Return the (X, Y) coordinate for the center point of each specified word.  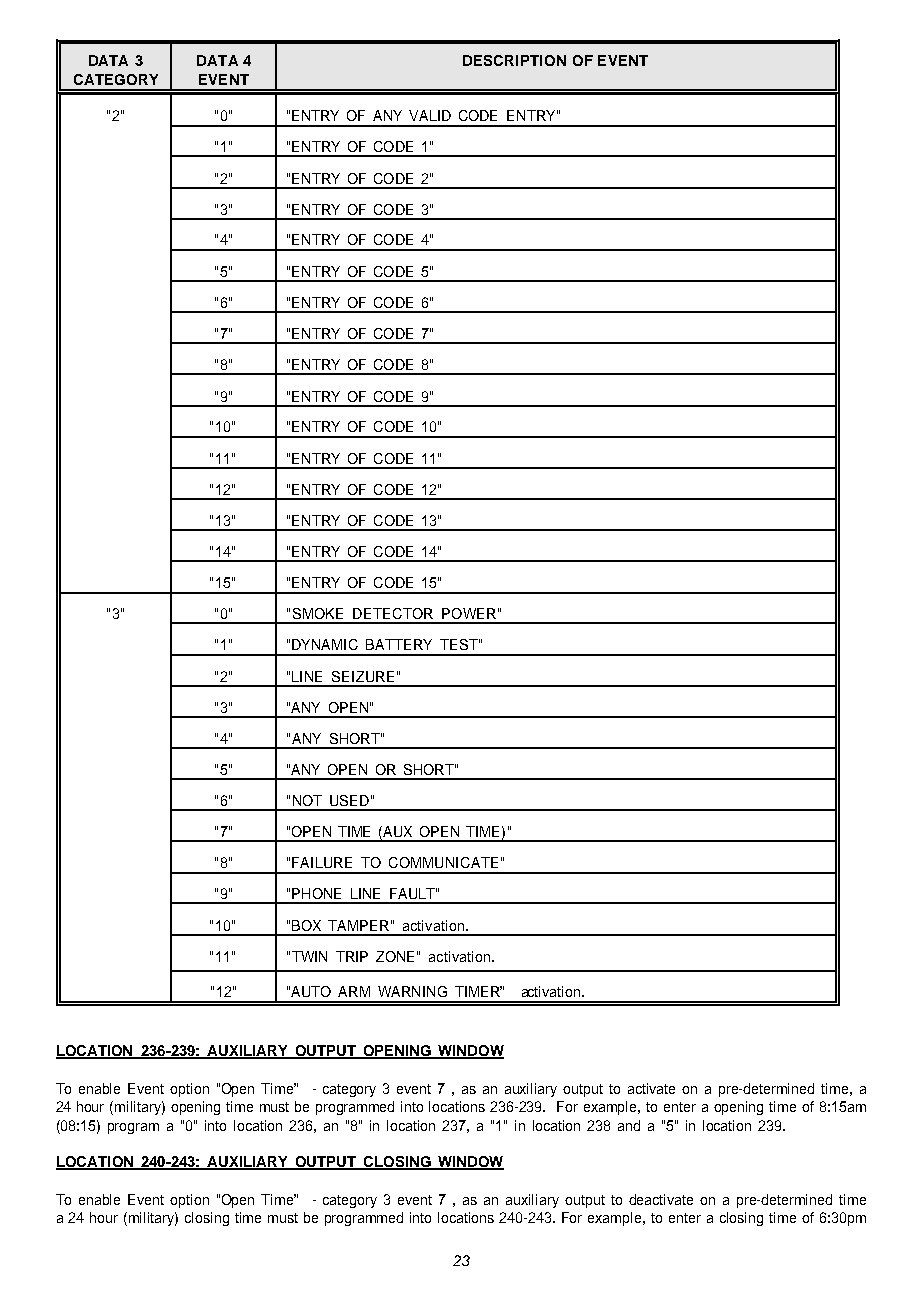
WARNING (412, 991)
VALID (430, 115)
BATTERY (399, 644)
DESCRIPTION (514, 60)
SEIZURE (363, 676)
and (629, 1125)
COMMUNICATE (443, 862)
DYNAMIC (325, 644)
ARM (354, 991)
